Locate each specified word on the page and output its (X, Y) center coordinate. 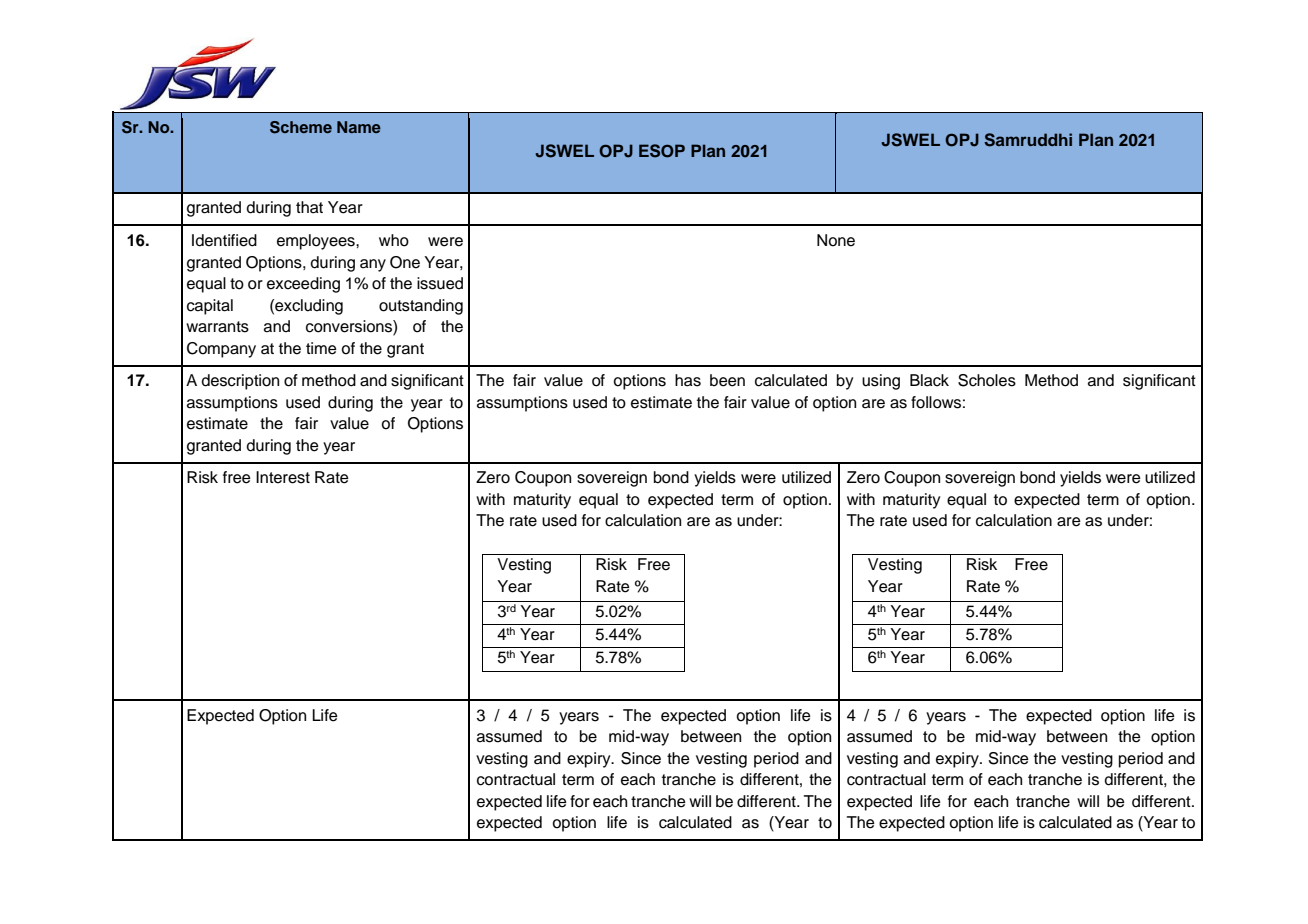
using (881, 382)
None (836, 240)
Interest (283, 477)
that (309, 207)
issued (440, 283)
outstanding (421, 307)
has (688, 380)
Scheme (301, 127)
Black (929, 380)
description (240, 382)
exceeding (303, 285)
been (727, 380)
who (394, 240)
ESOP (662, 151)
